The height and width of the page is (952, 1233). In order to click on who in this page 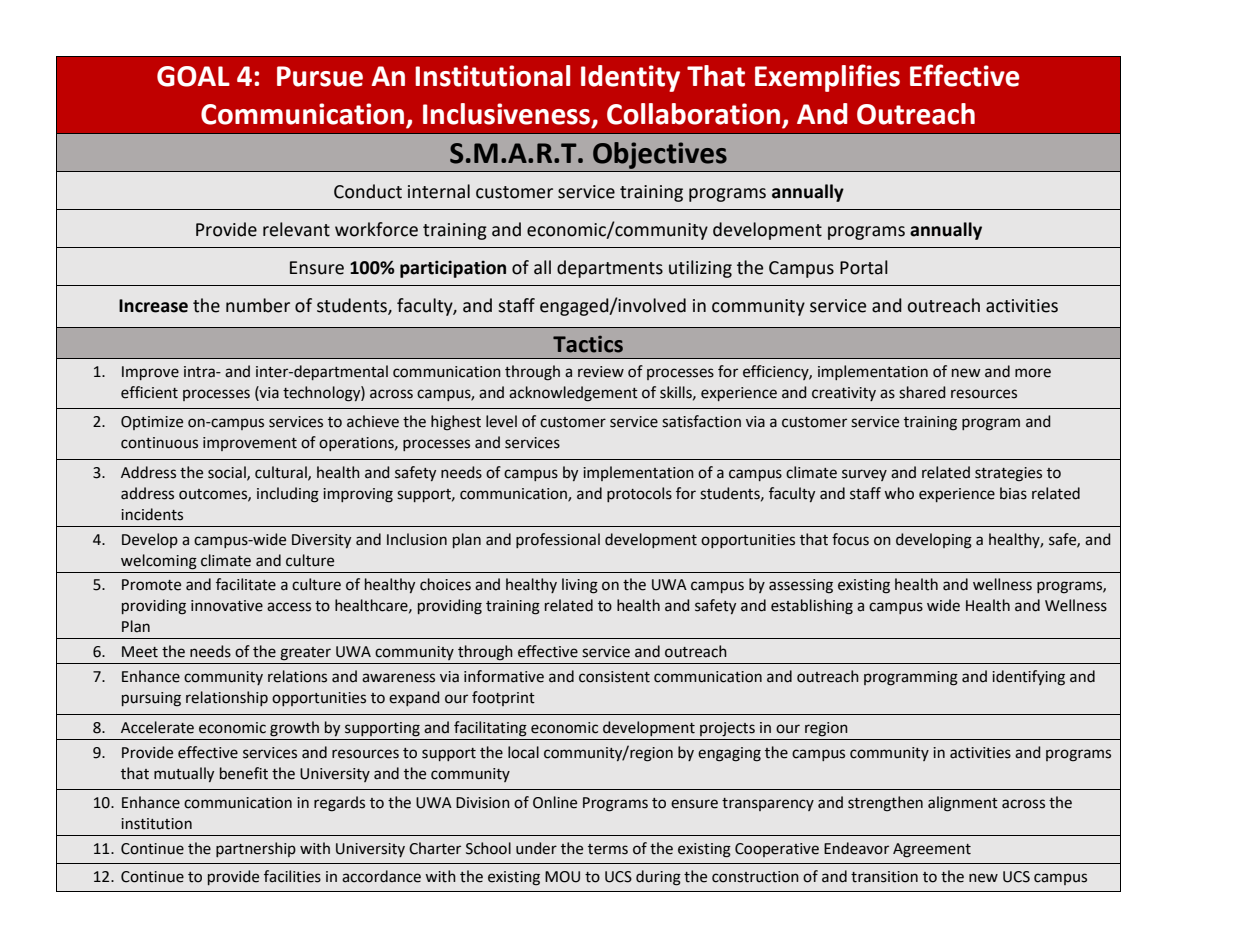, I will do `click(899, 493)`.
